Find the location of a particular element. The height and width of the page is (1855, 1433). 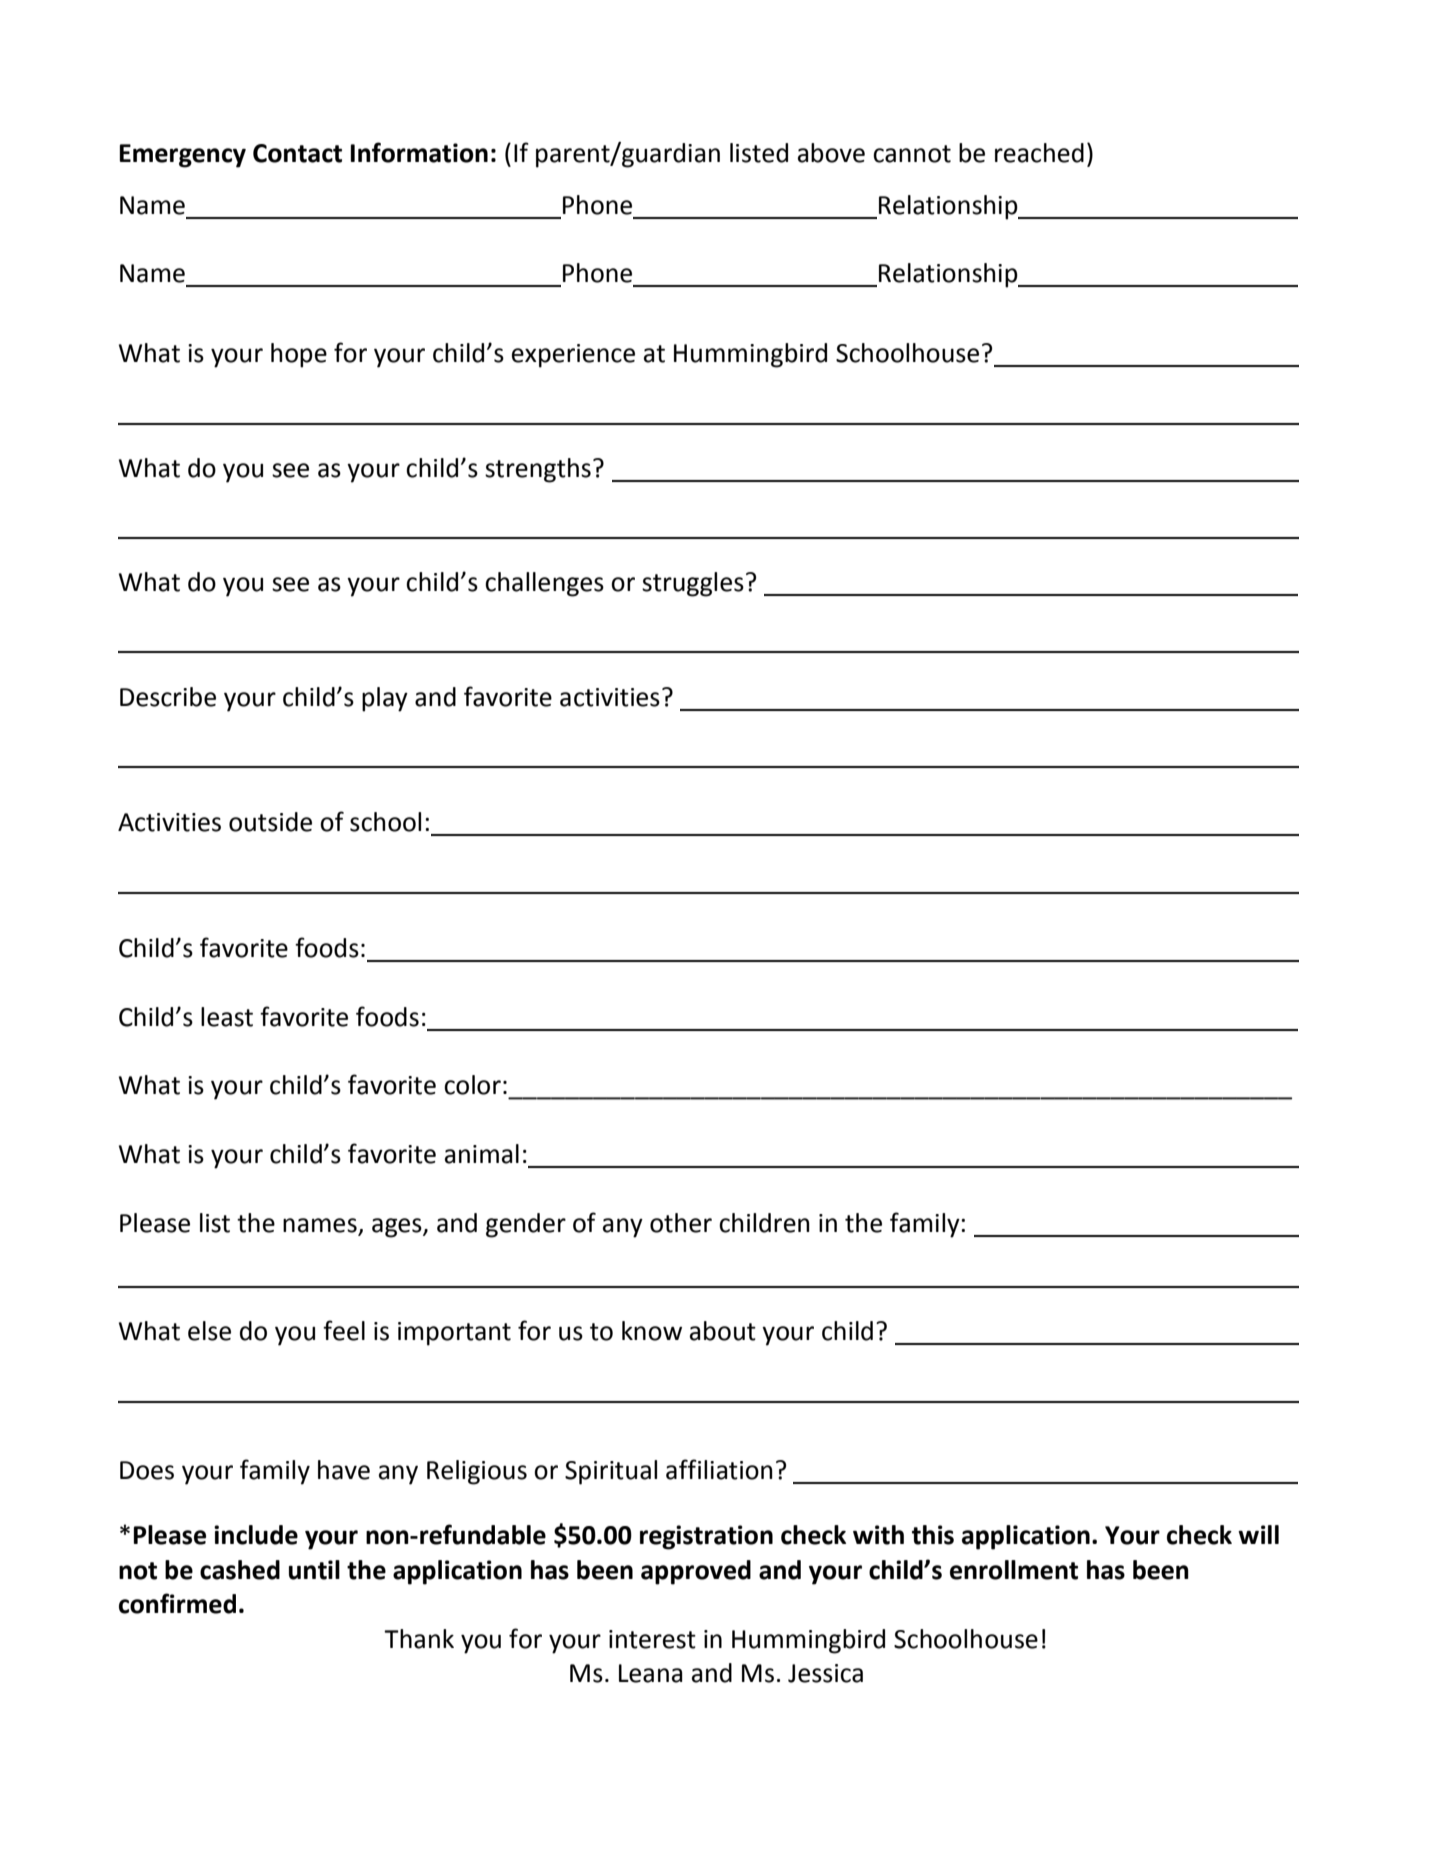

Contact is located at coordinates (297, 153).
